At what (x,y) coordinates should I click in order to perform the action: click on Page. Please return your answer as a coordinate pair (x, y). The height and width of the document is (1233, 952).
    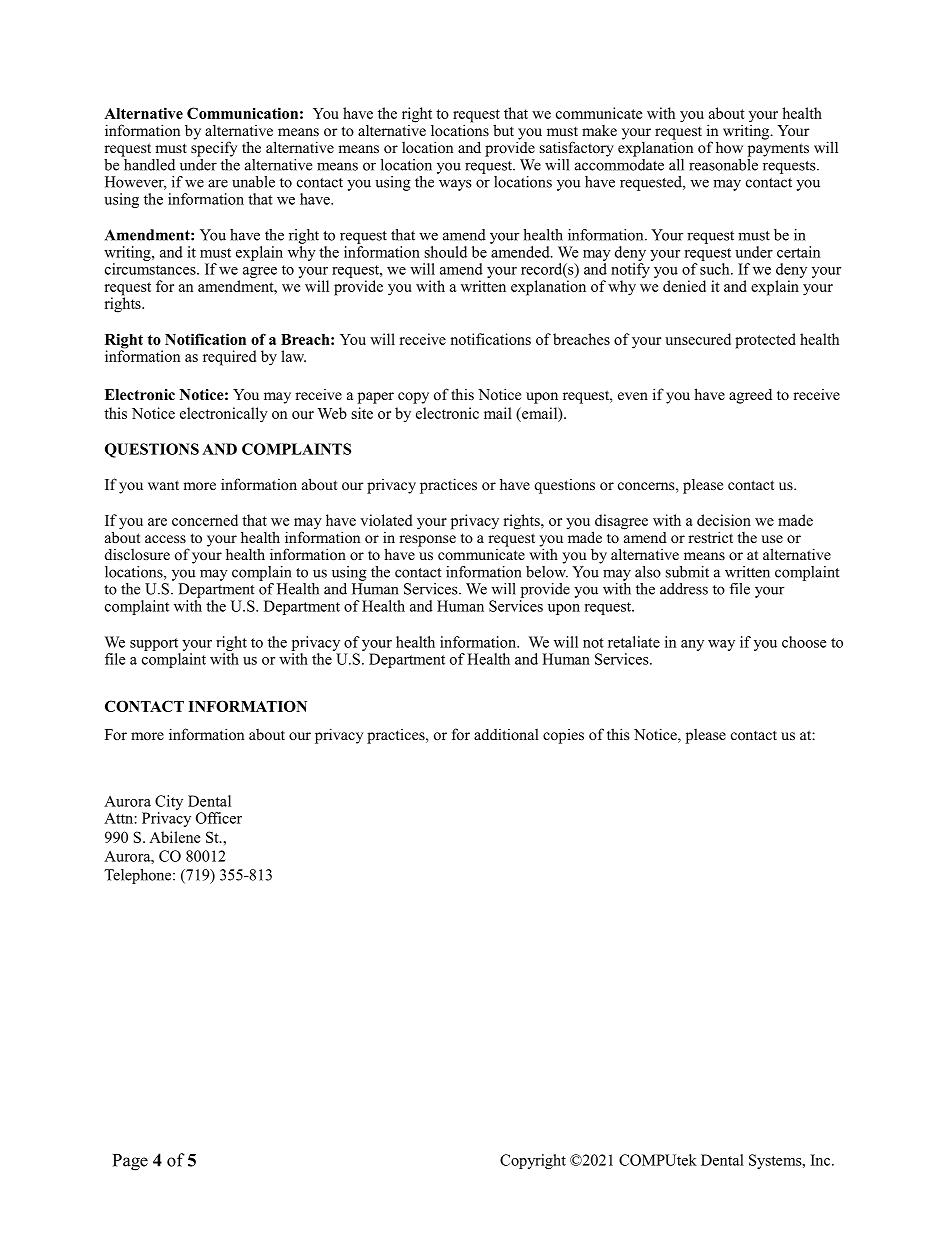
    Looking at the image, I should click on (130, 1162).
